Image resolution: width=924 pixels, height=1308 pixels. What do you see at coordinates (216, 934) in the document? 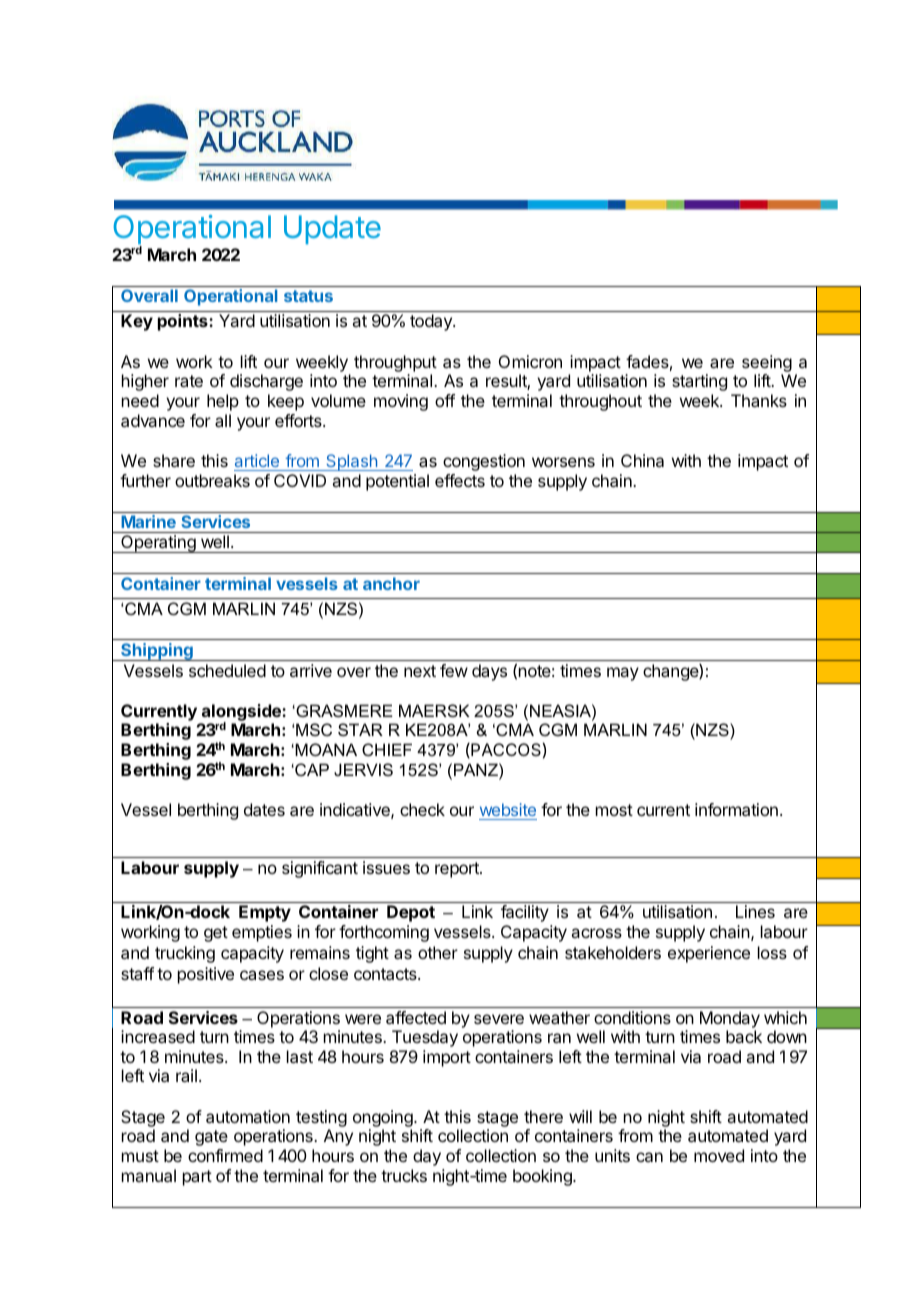
I see `get` at bounding box center [216, 934].
